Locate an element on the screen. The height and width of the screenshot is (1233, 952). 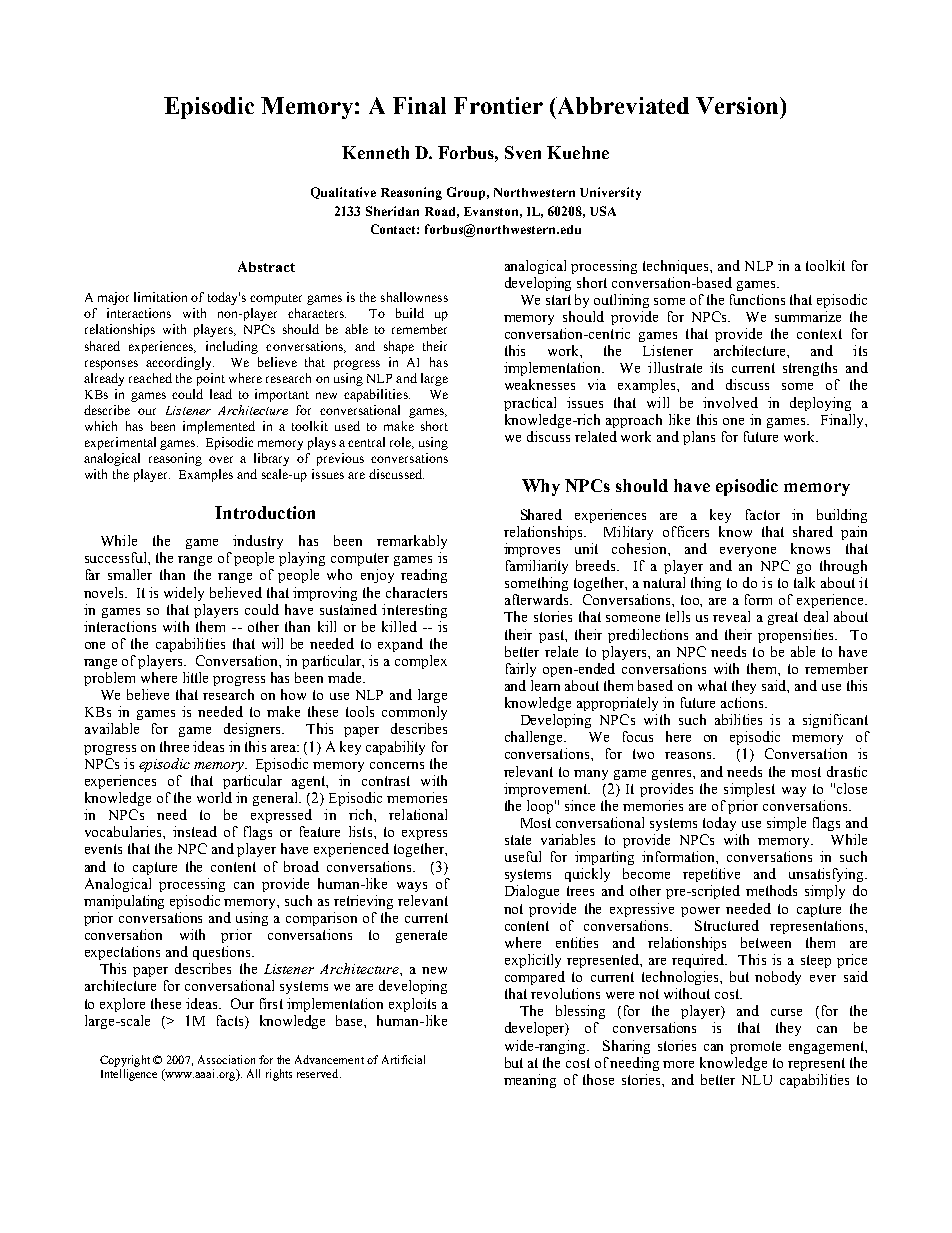
Association is located at coordinates (226, 1059).
